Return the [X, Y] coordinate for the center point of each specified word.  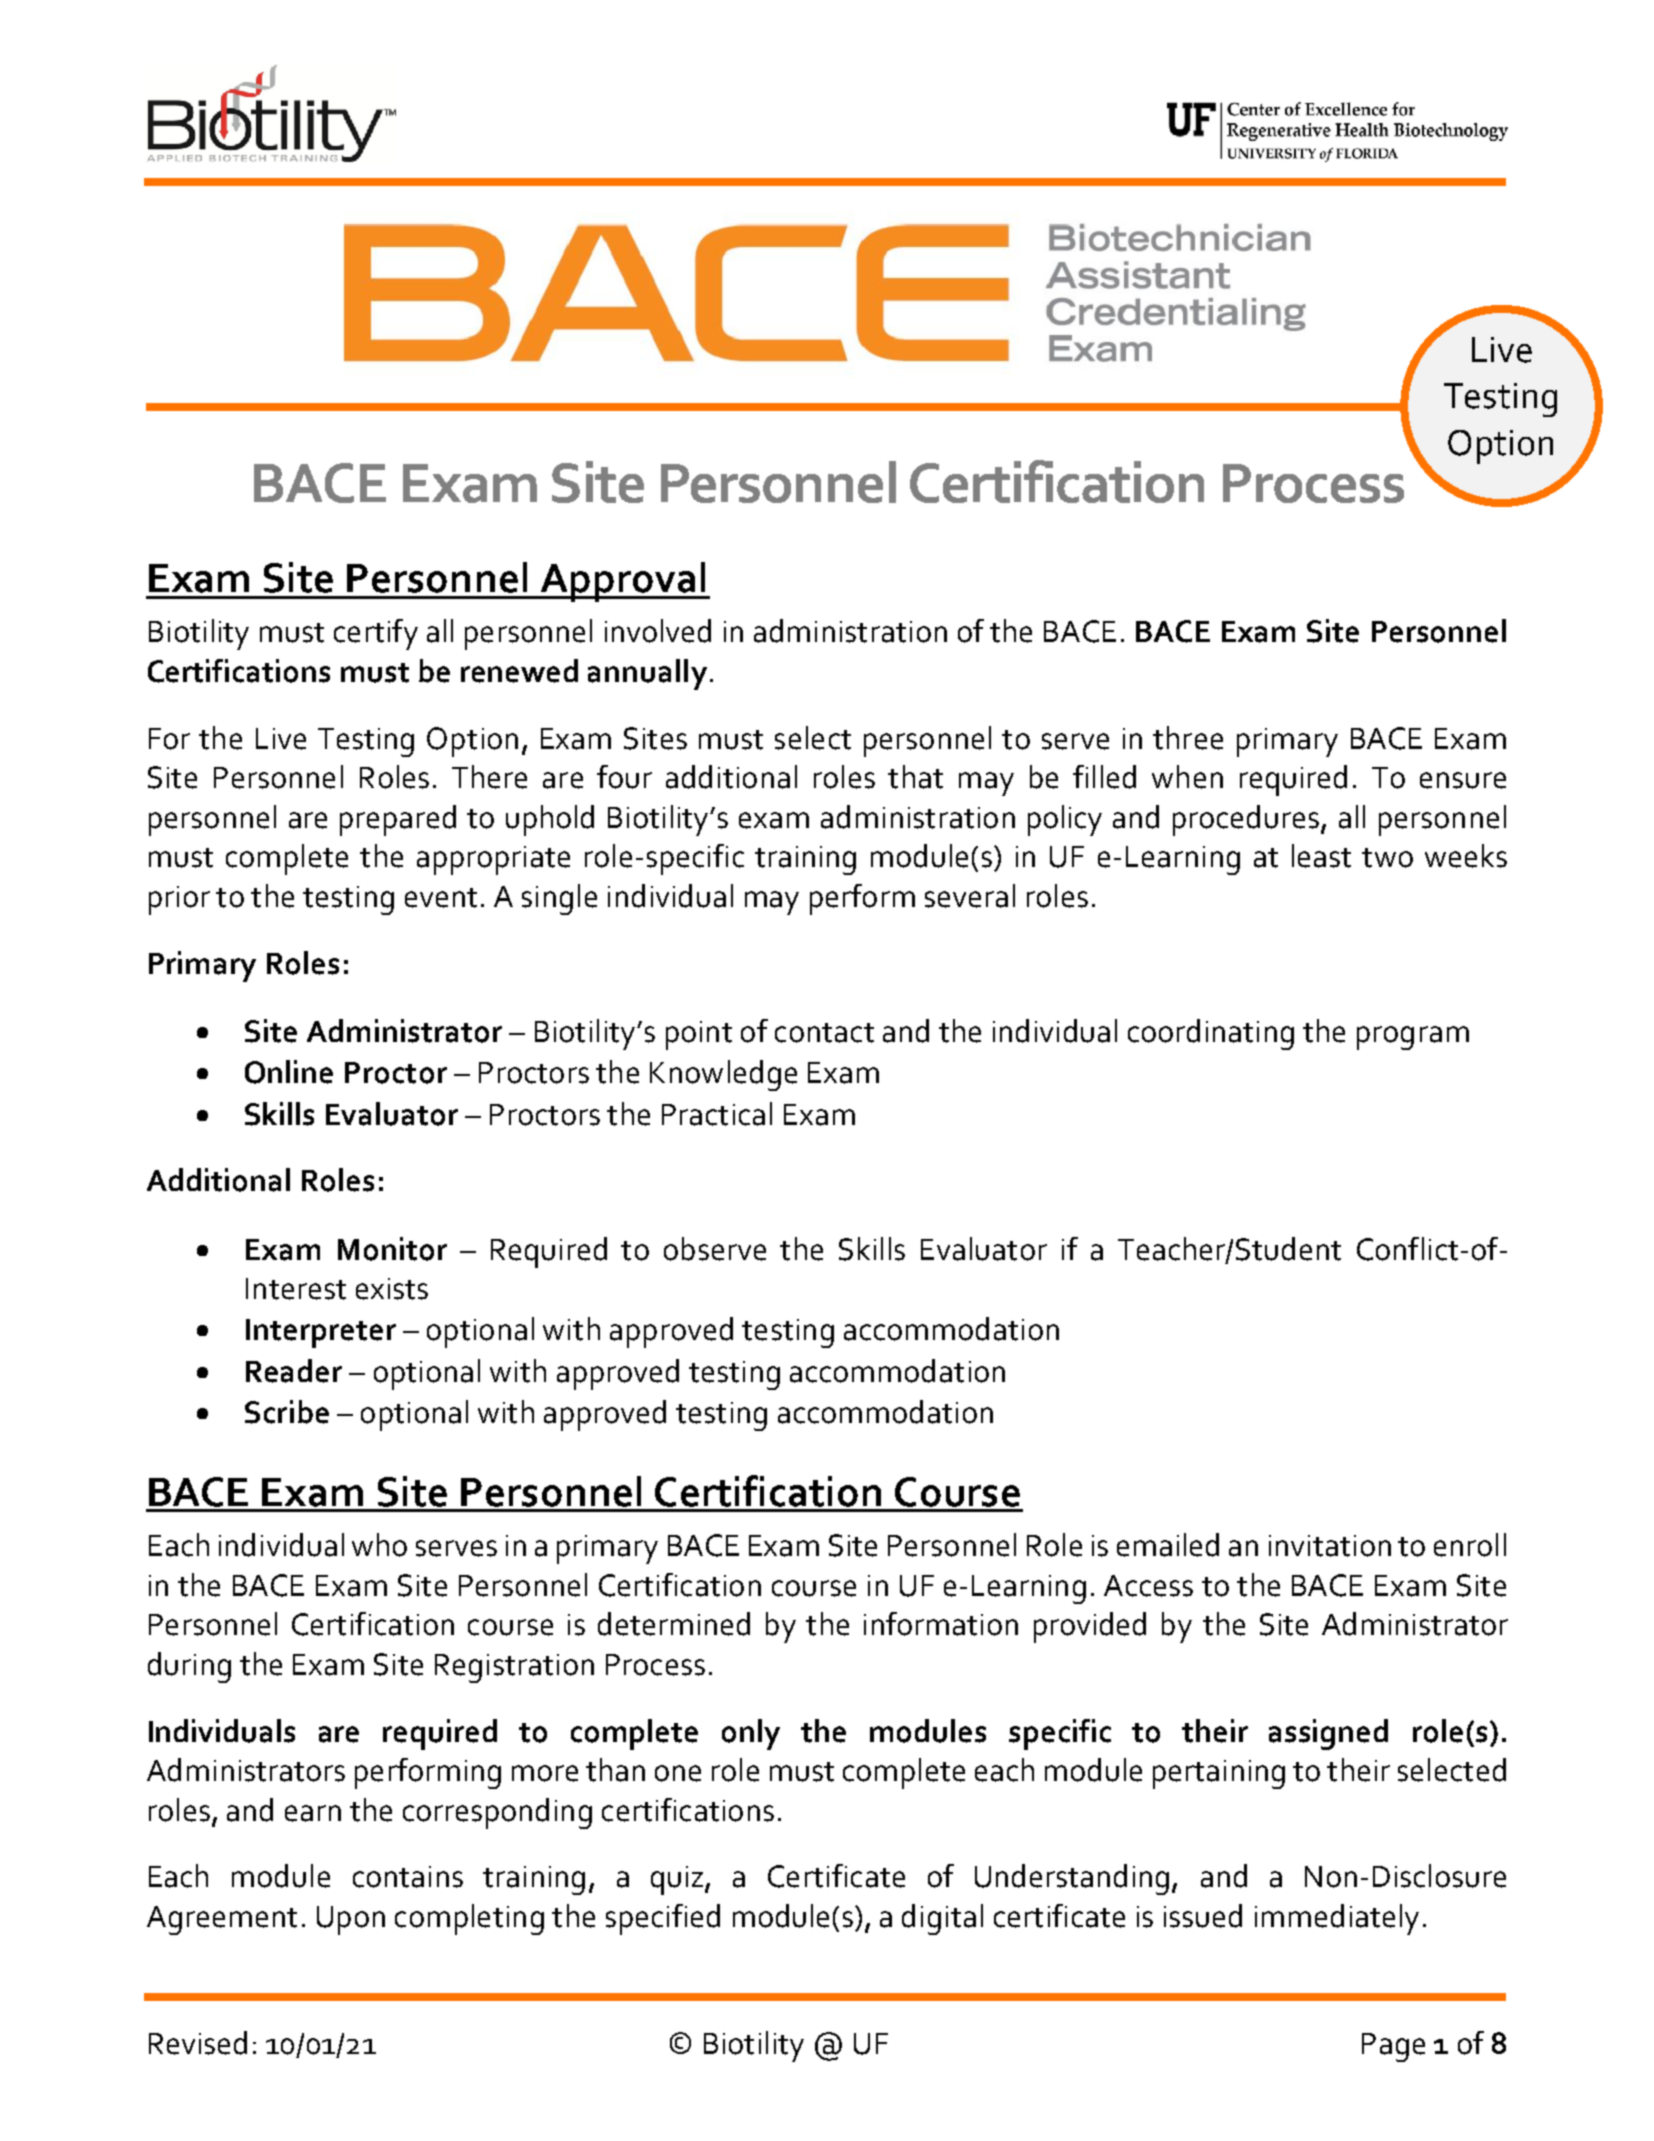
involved [658, 631]
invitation [1330, 1546]
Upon [351, 1920]
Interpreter [321, 1333]
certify [376, 634]
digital [942, 1919]
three [1188, 738]
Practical [717, 1114]
